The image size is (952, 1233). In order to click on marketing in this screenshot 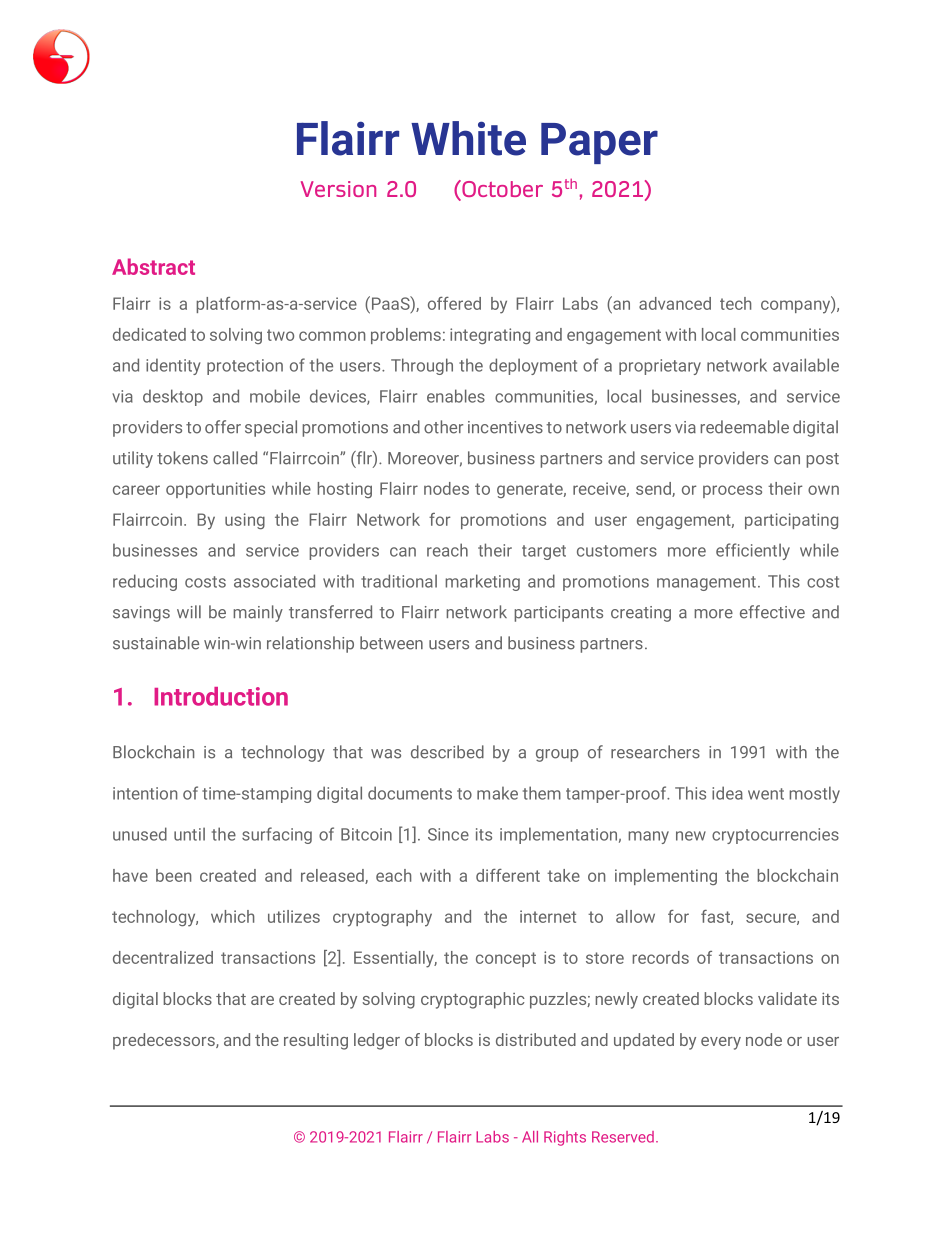, I will do `click(482, 582)`.
